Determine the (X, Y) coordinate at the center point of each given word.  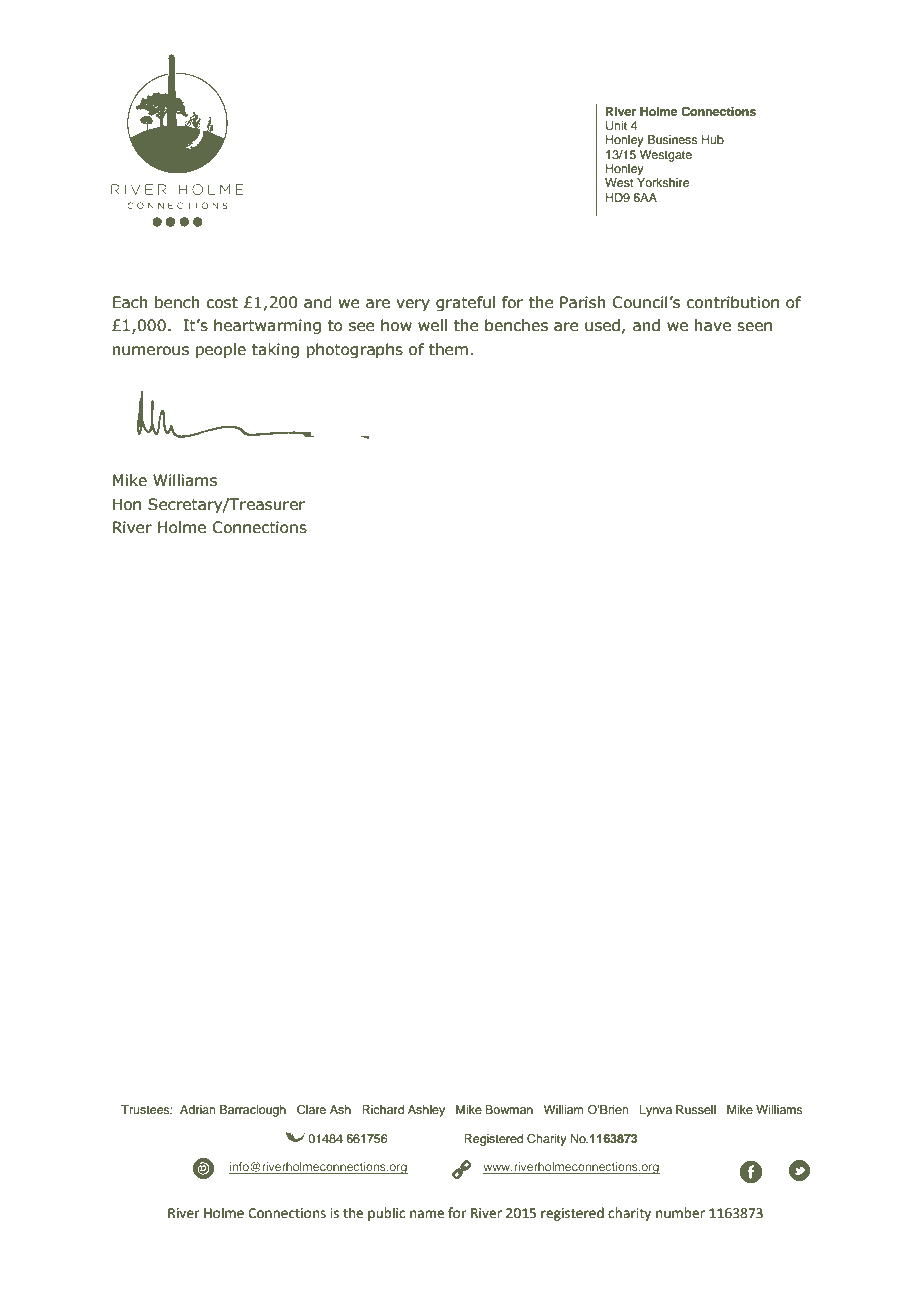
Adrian (198, 1109)
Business (673, 139)
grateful (465, 303)
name (427, 1214)
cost (222, 303)
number (680, 1213)
